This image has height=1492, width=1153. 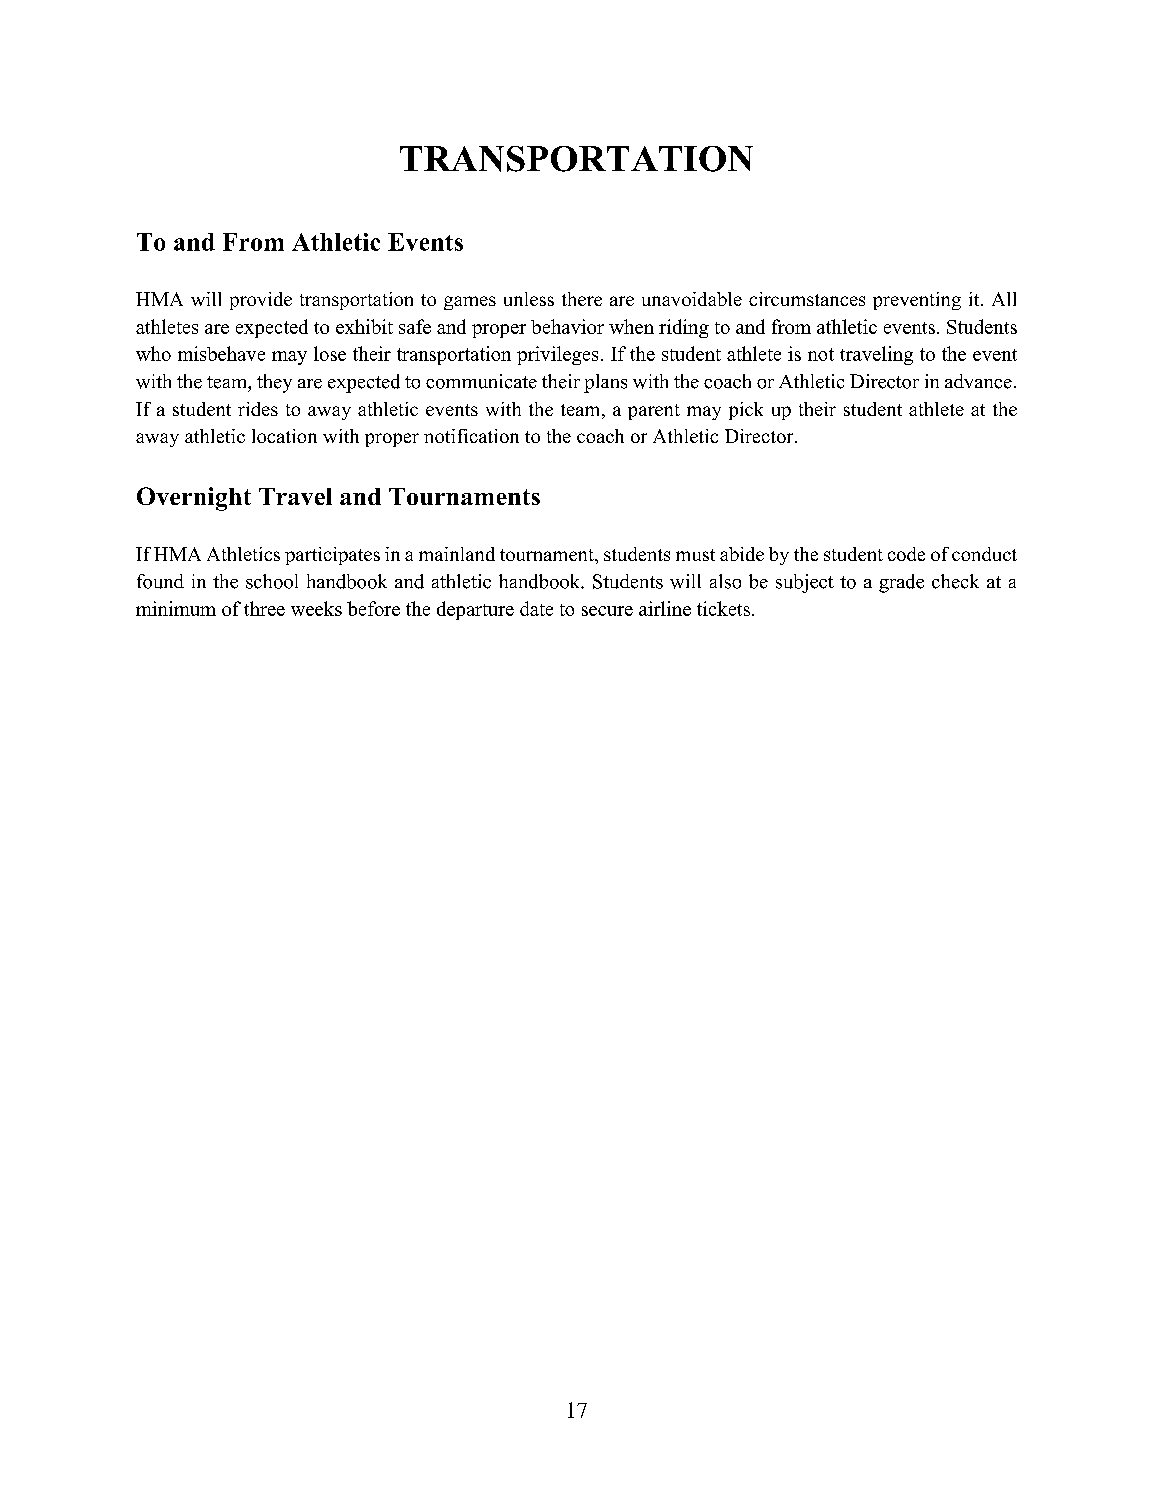 I want to click on parent, so click(x=654, y=412).
